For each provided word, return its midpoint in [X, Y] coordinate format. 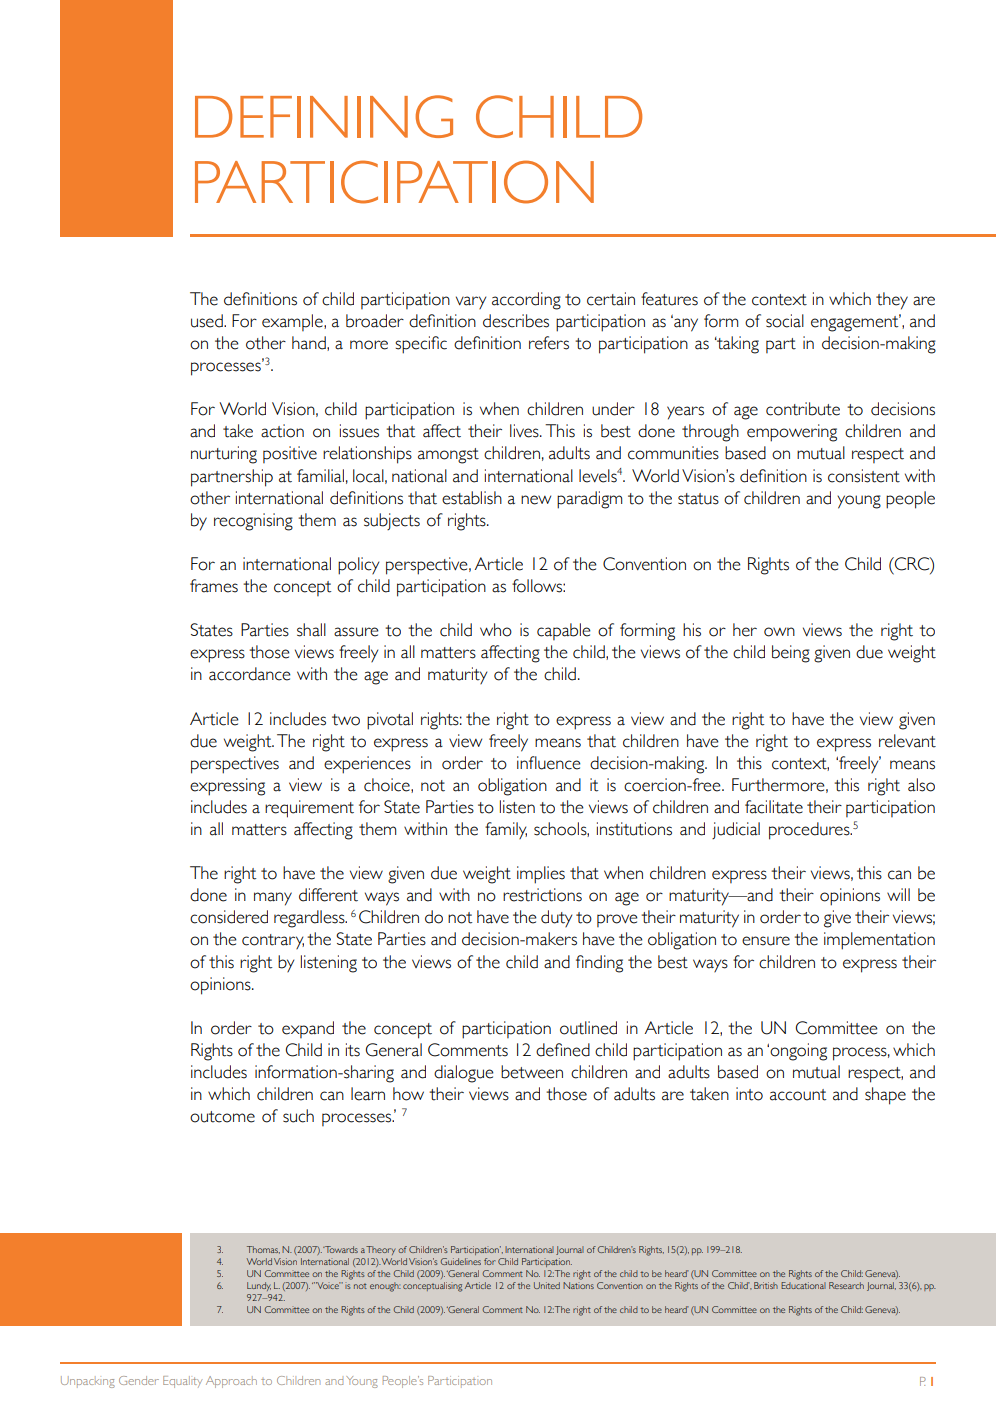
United [547, 1285]
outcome [222, 1117]
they [892, 301]
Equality [182, 1382]
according [526, 301]
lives [525, 431]
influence [549, 763]
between [532, 1072]
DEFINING [324, 116]
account [798, 1095]
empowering [792, 433]
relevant [907, 741]
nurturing [224, 455]
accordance [250, 674]
